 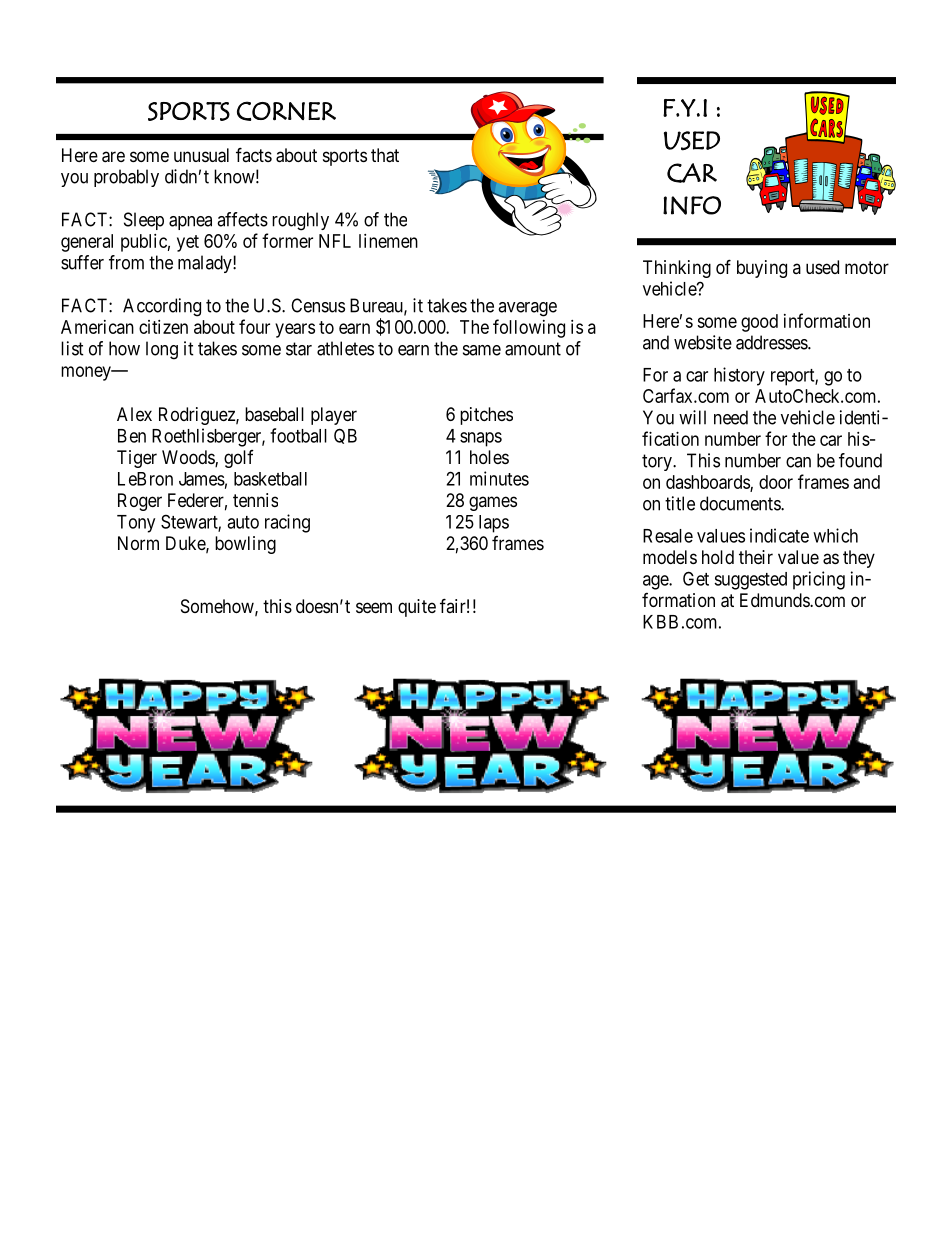 What do you see at coordinates (201, 155) in the document?
I see `unusual` at bounding box center [201, 155].
